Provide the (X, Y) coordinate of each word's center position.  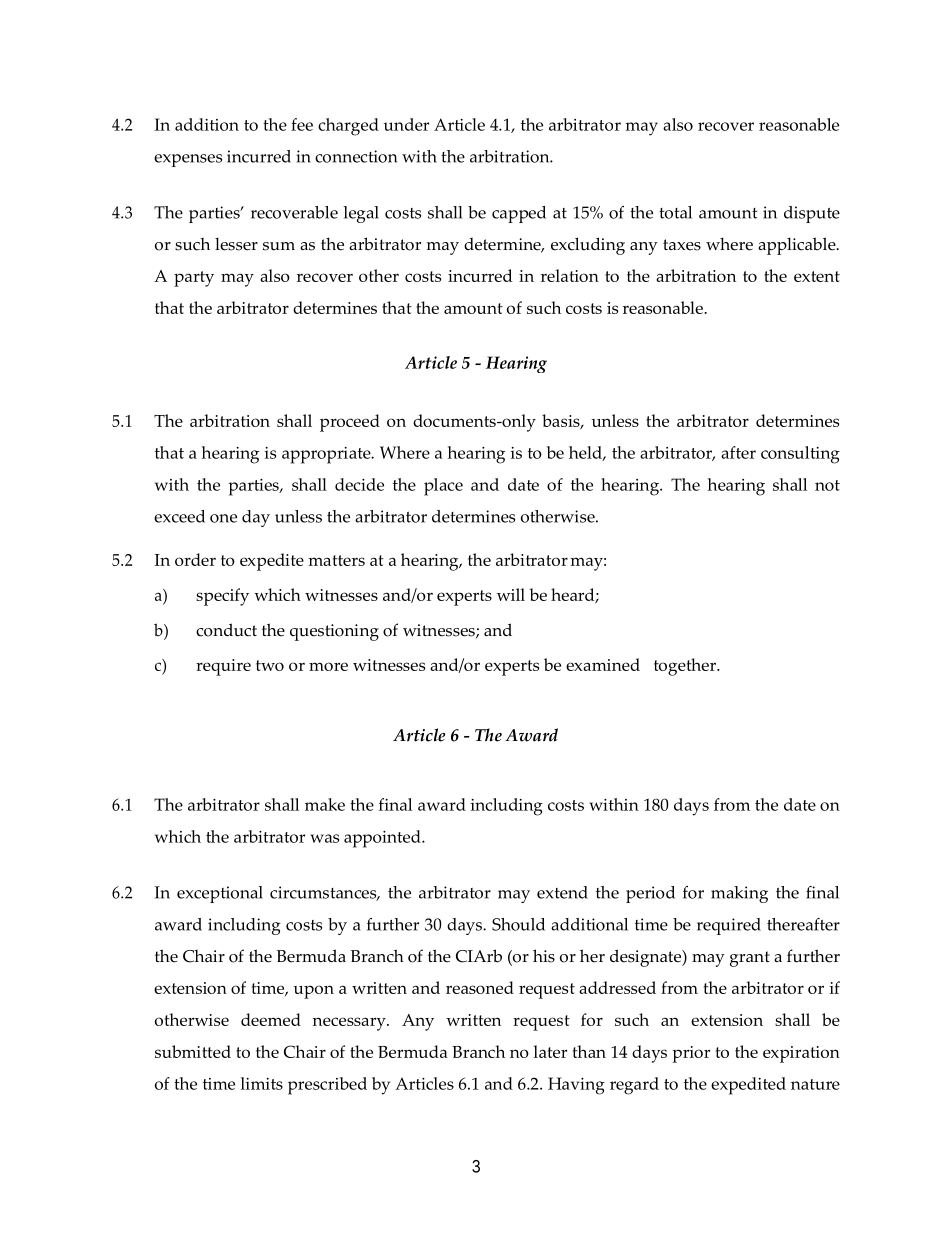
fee (302, 124)
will (511, 594)
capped (519, 214)
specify (222, 597)
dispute (812, 214)
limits (262, 1083)
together (686, 667)
